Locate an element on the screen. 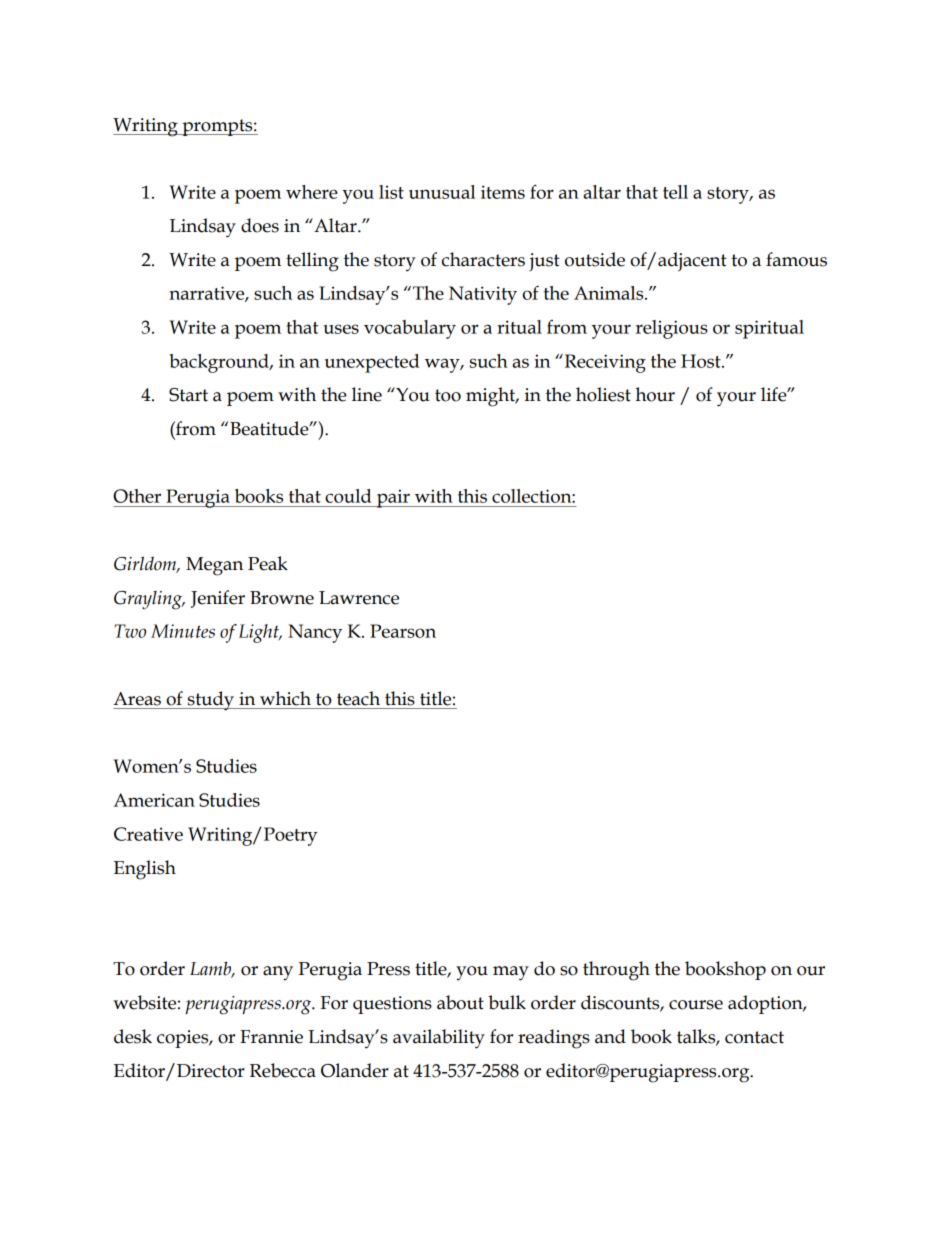 This screenshot has width=952, height=1233. Lawrence is located at coordinates (359, 598).
